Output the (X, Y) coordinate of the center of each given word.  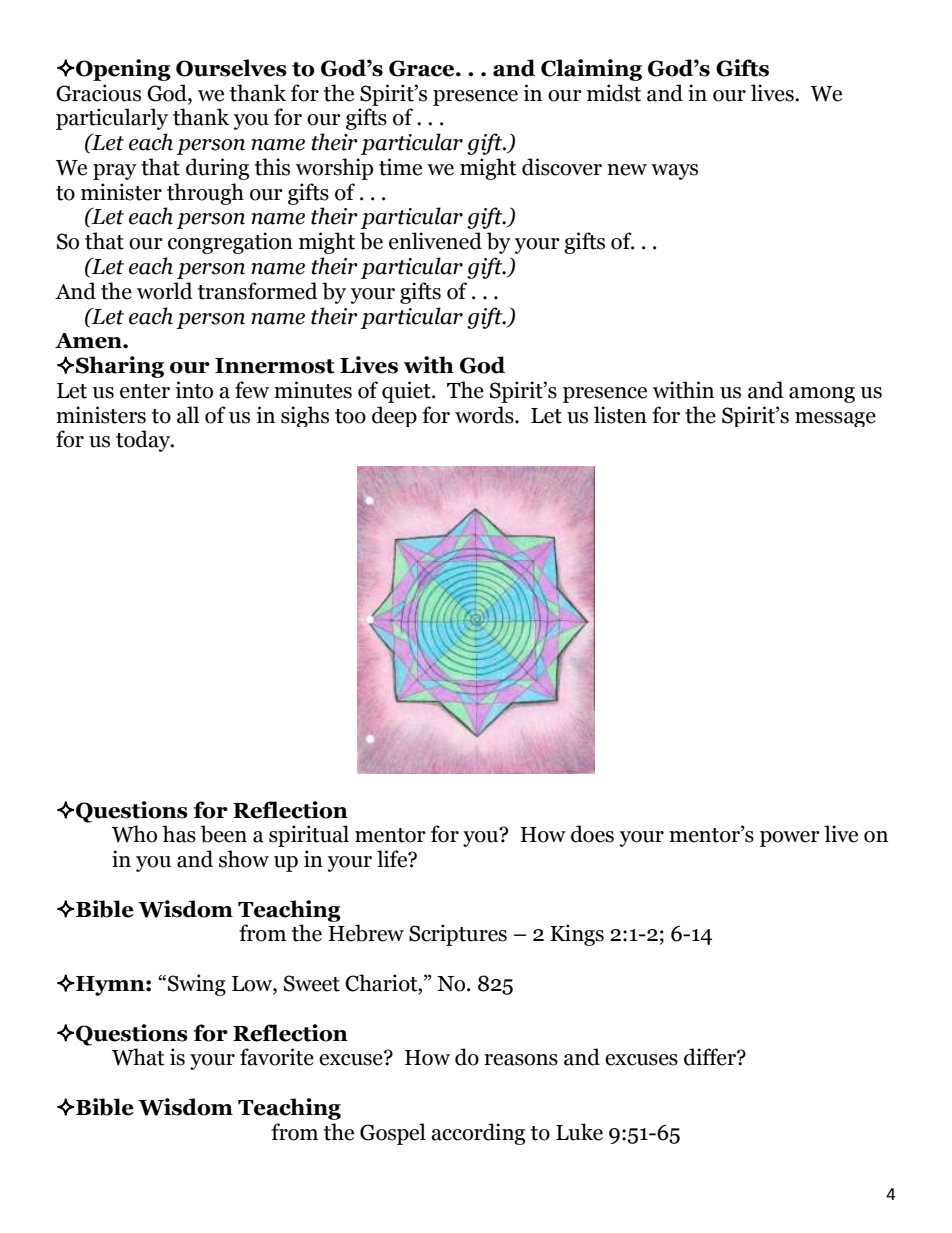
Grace (423, 68)
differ (711, 1057)
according (478, 1134)
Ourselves (231, 68)
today (144, 441)
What (138, 1057)
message (835, 419)
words (485, 415)
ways (674, 172)
